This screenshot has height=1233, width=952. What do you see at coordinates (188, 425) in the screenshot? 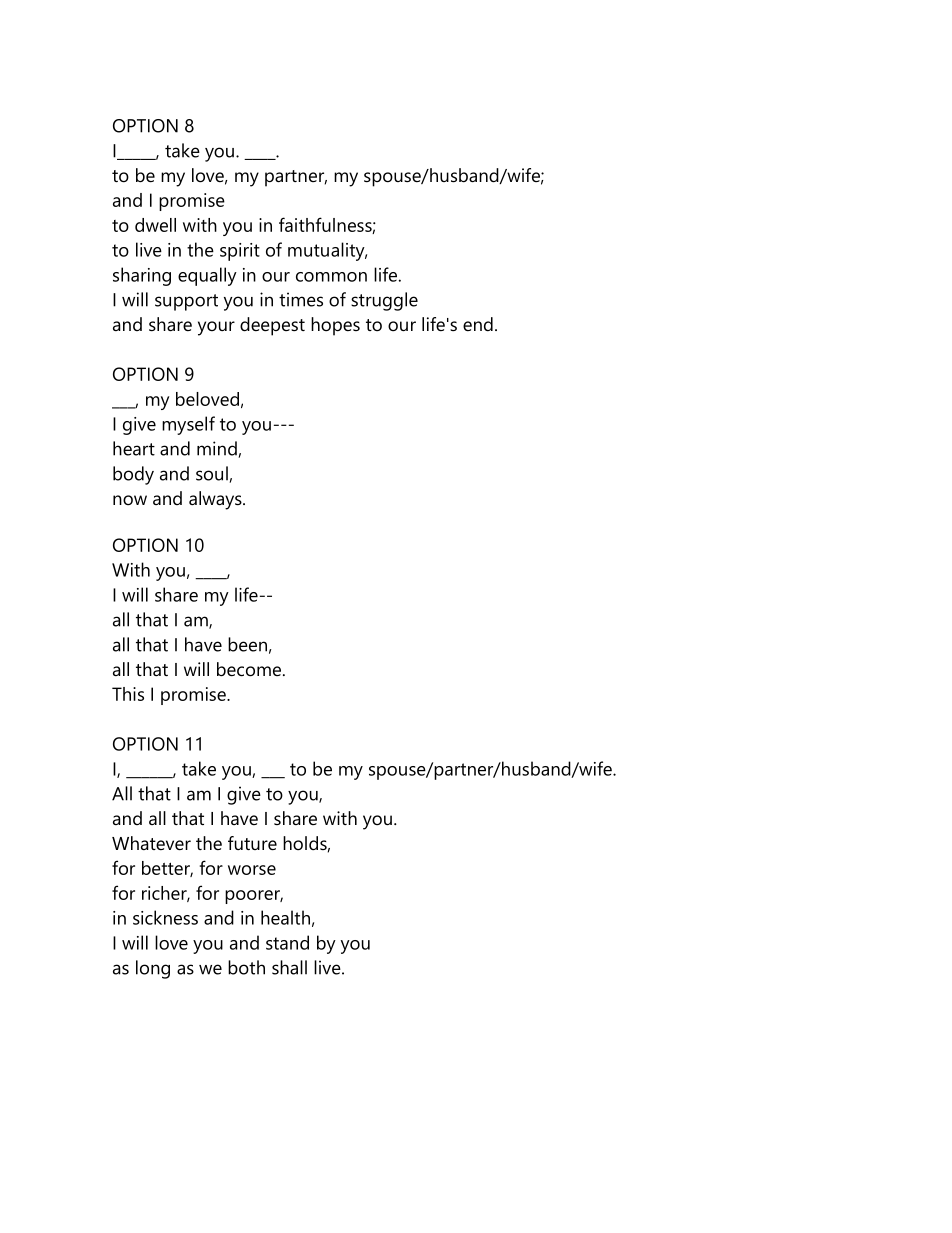
I see `myself` at bounding box center [188, 425].
